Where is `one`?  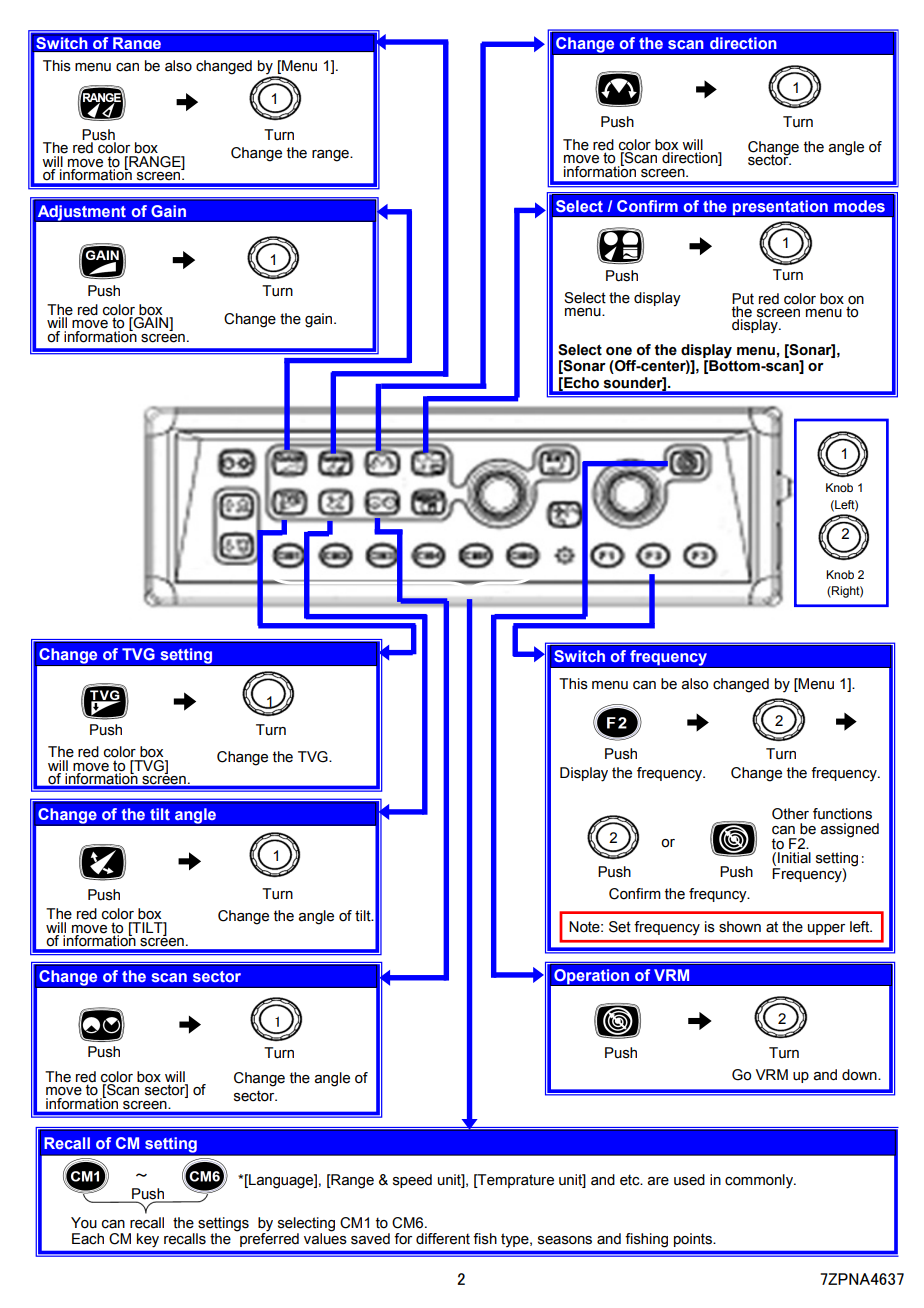
one is located at coordinates (619, 351).
